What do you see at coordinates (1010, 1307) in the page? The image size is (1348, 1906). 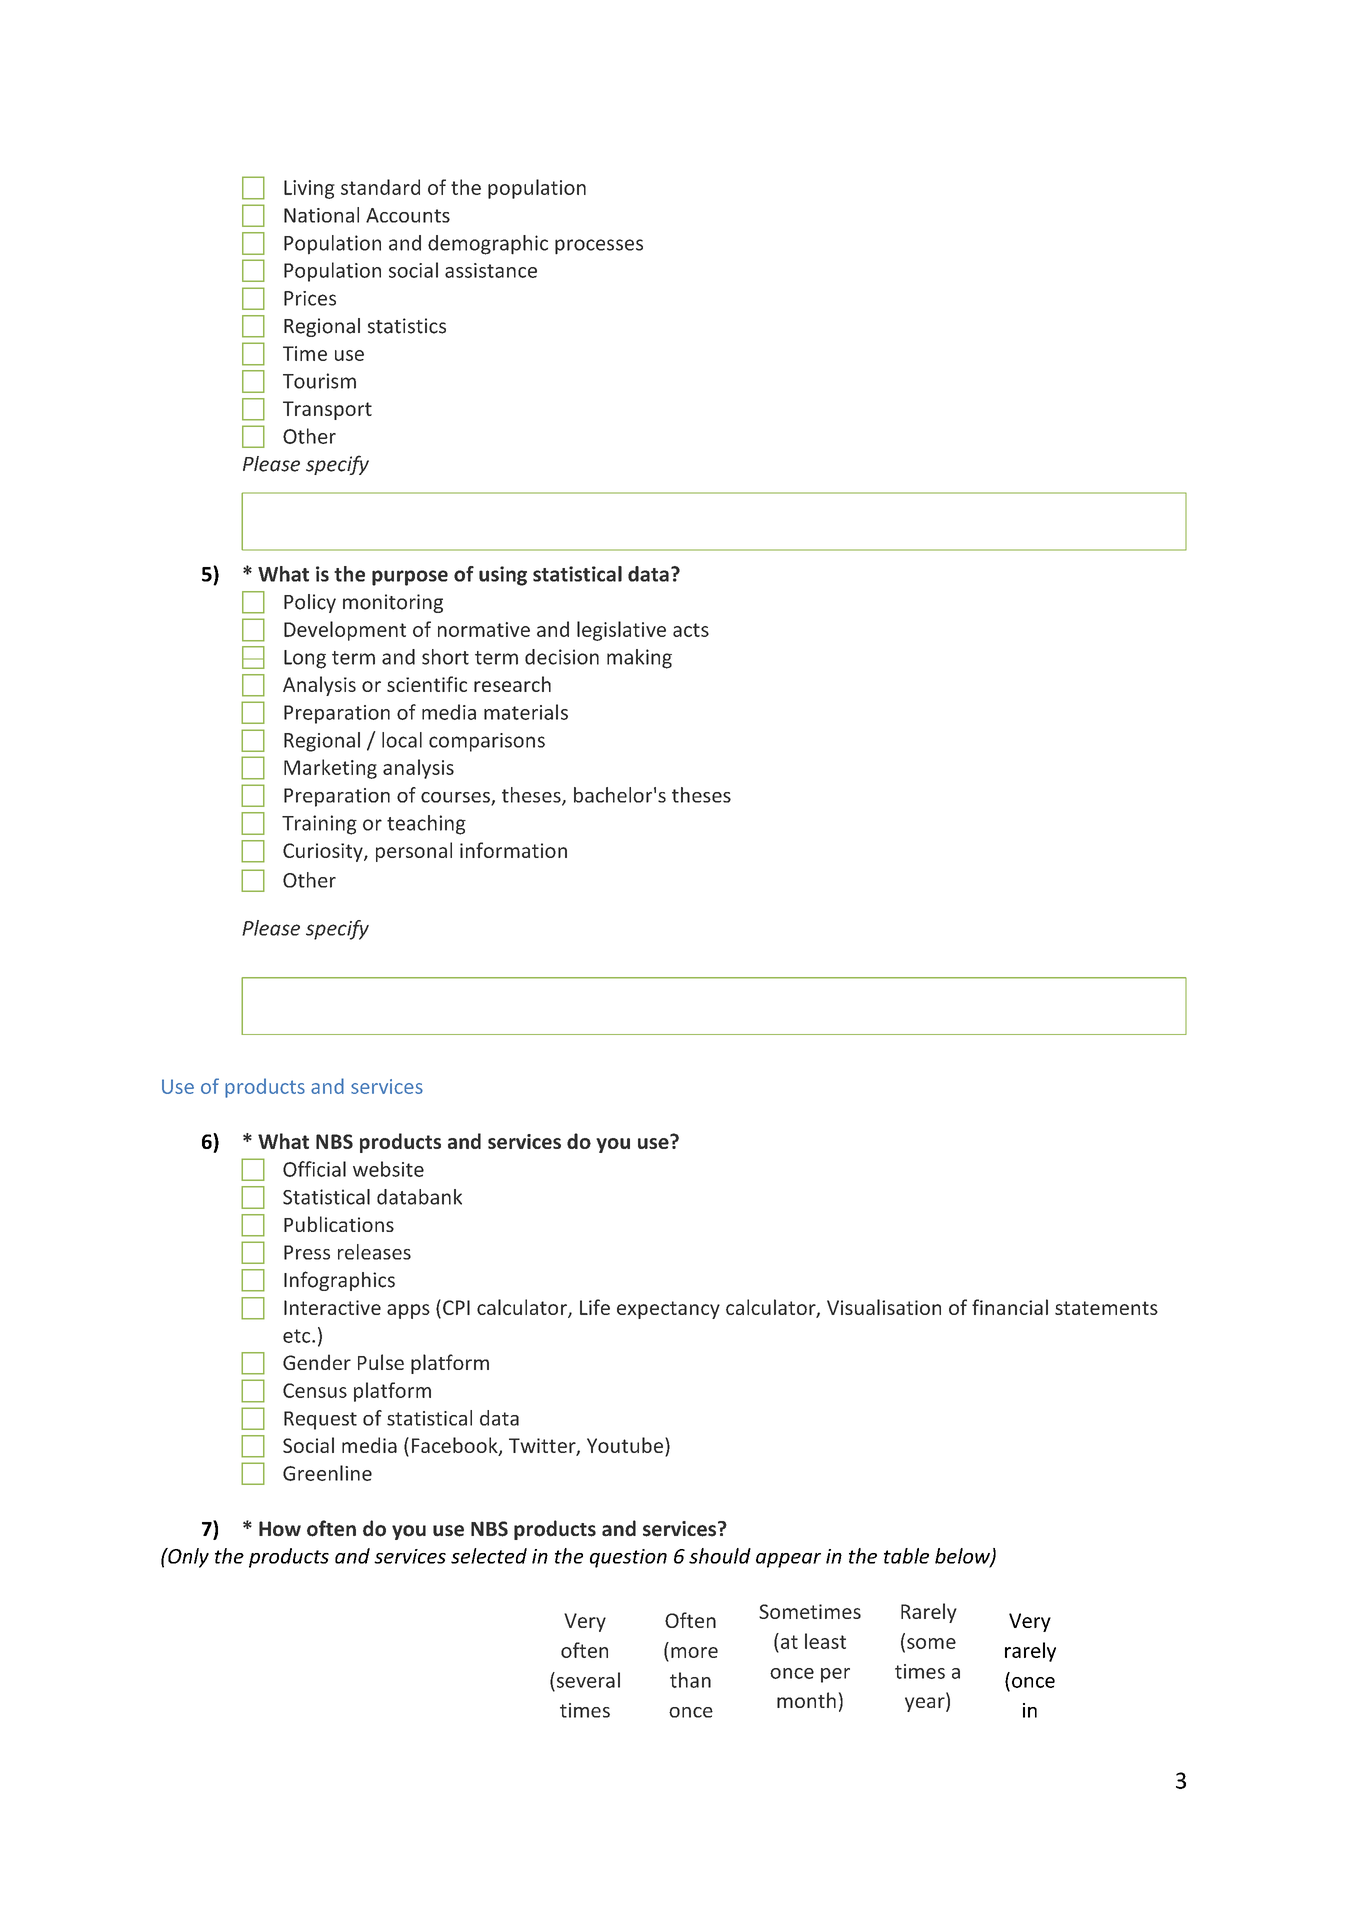 I see `financial` at bounding box center [1010, 1307].
